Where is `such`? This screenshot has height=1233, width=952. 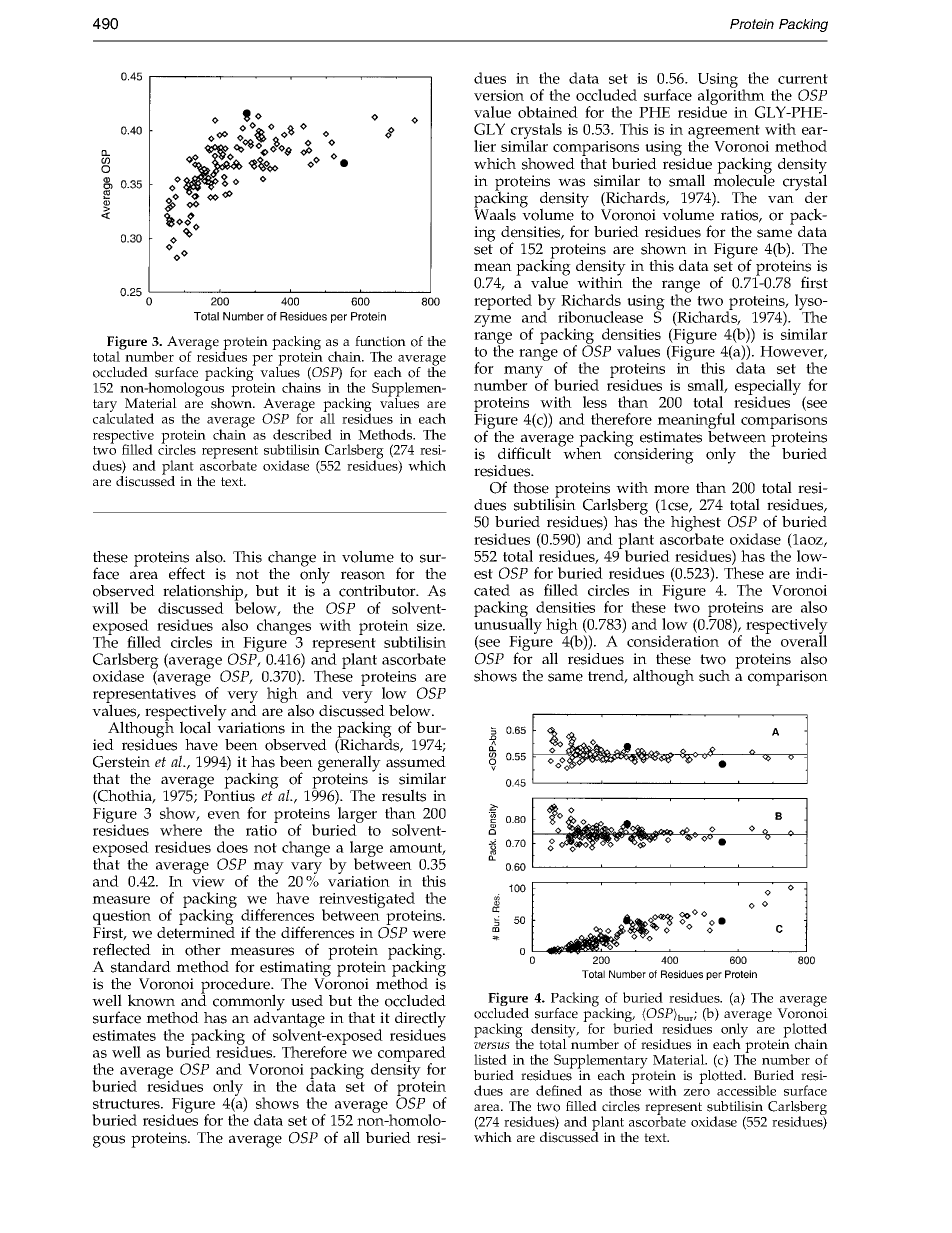 such is located at coordinates (714, 676).
